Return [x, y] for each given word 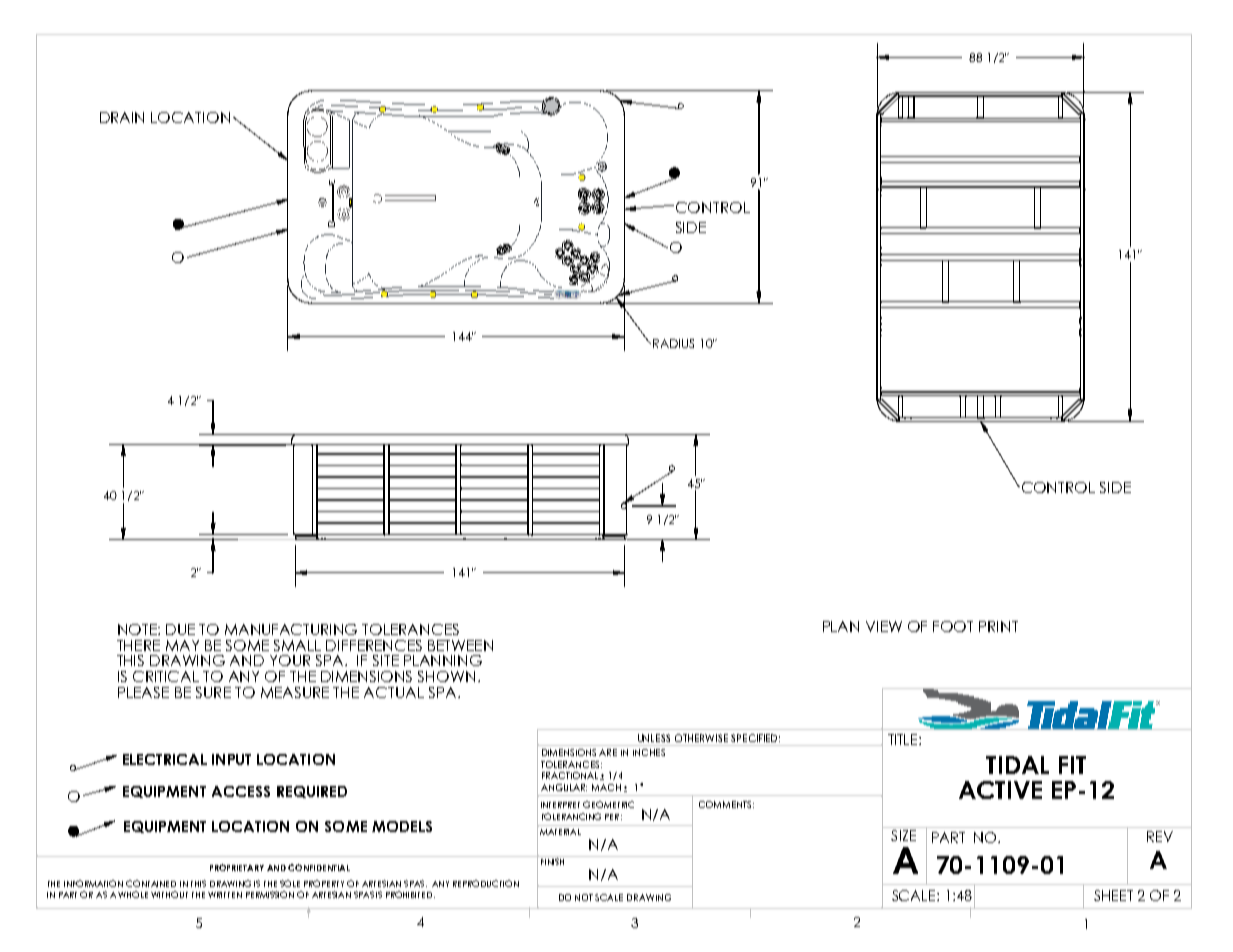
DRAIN [122, 117]
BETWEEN [460, 645]
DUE [180, 629]
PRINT [998, 626]
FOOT [953, 626]
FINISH [553, 860]
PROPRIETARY [237, 867]
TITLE [904, 739]
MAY [182, 645]
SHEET [1113, 895]
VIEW [884, 626]
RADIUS [673, 343]
